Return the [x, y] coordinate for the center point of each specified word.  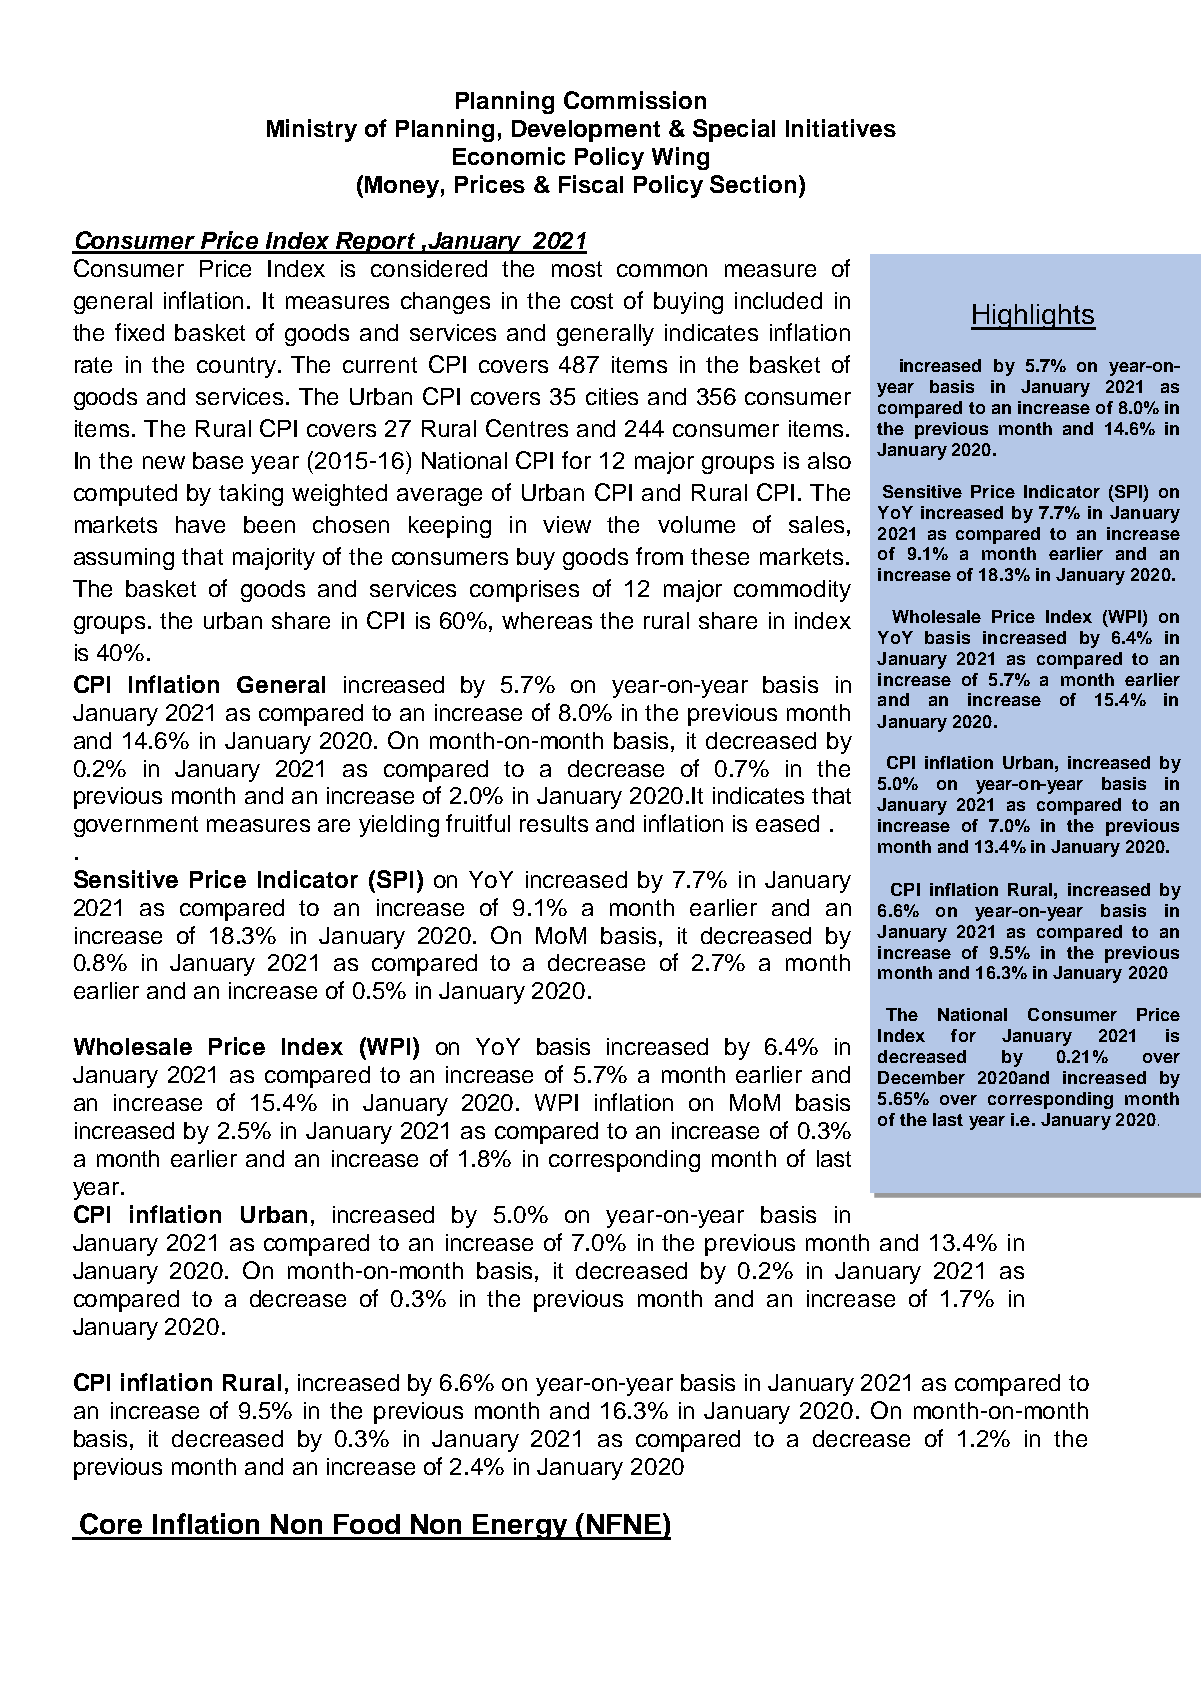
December [921, 1077]
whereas [547, 620]
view [567, 524]
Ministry [312, 130]
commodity [792, 591]
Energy [520, 1527]
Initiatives [841, 128]
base [218, 460]
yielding [399, 826]
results [554, 823]
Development [586, 131]
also [829, 460]
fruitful [478, 823]
